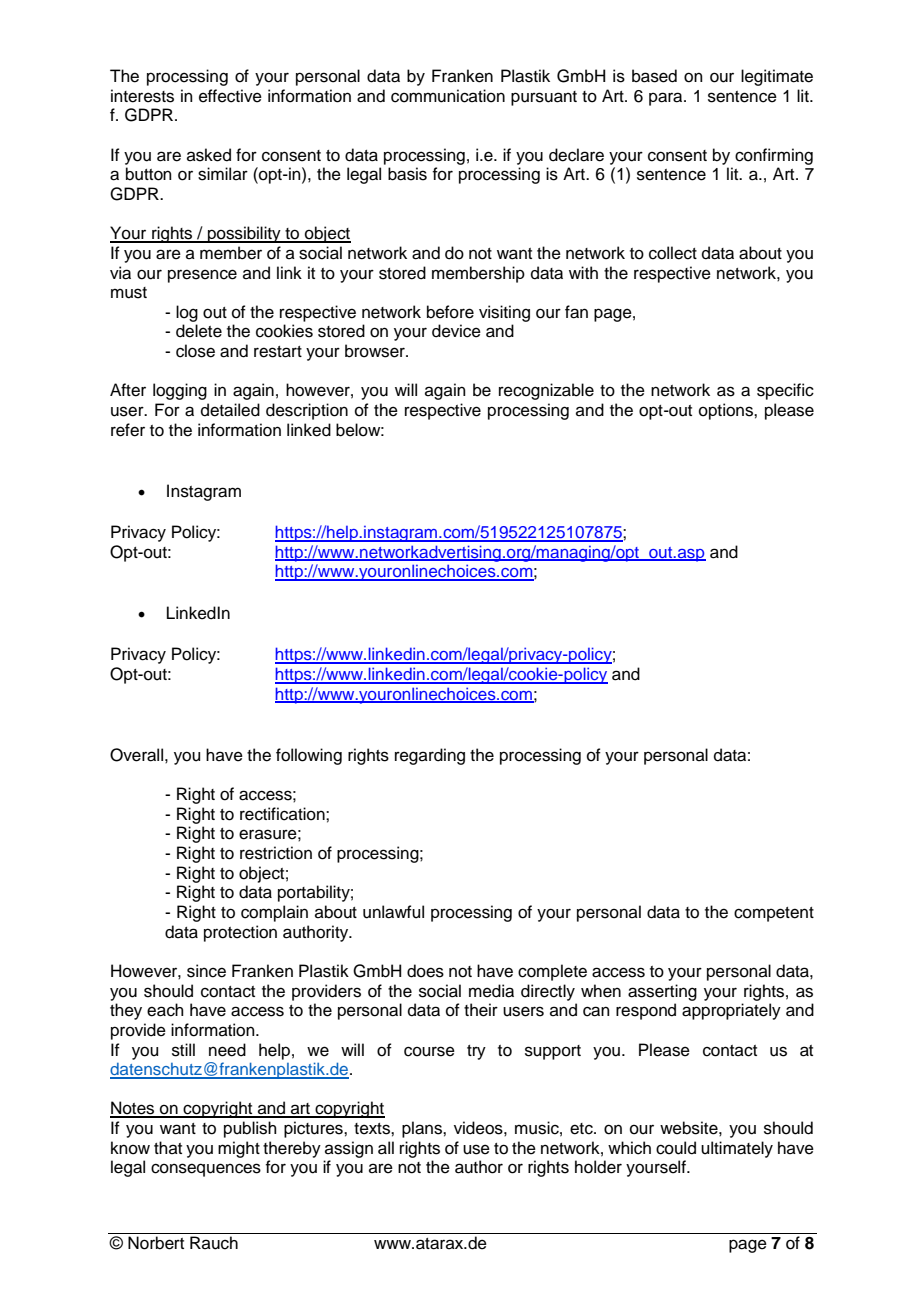 This image has height=1308, width=924. Describe the element at coordinates (667, 99) in the image. I see `para` at that location.
